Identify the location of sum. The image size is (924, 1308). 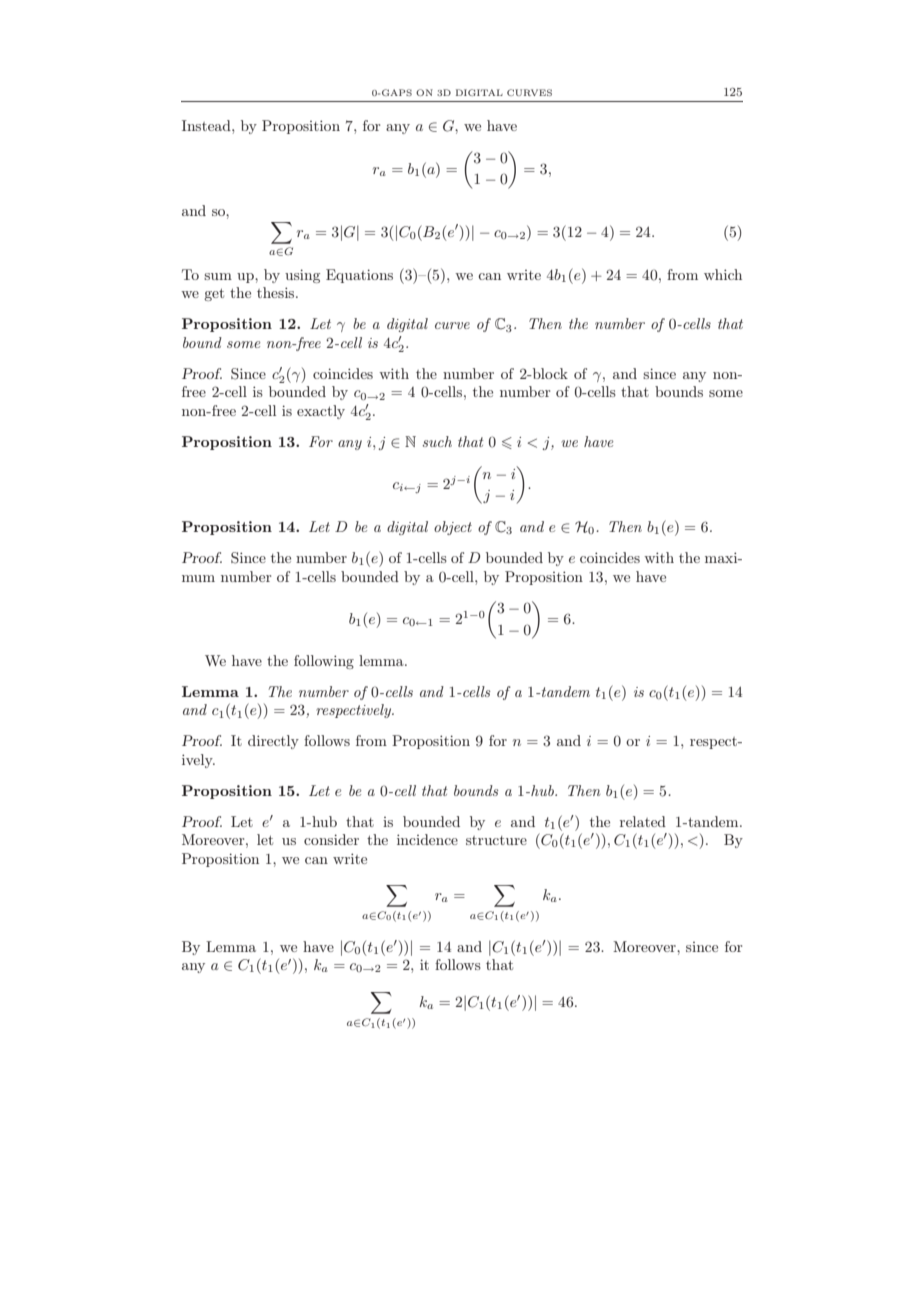
(218, 276).
